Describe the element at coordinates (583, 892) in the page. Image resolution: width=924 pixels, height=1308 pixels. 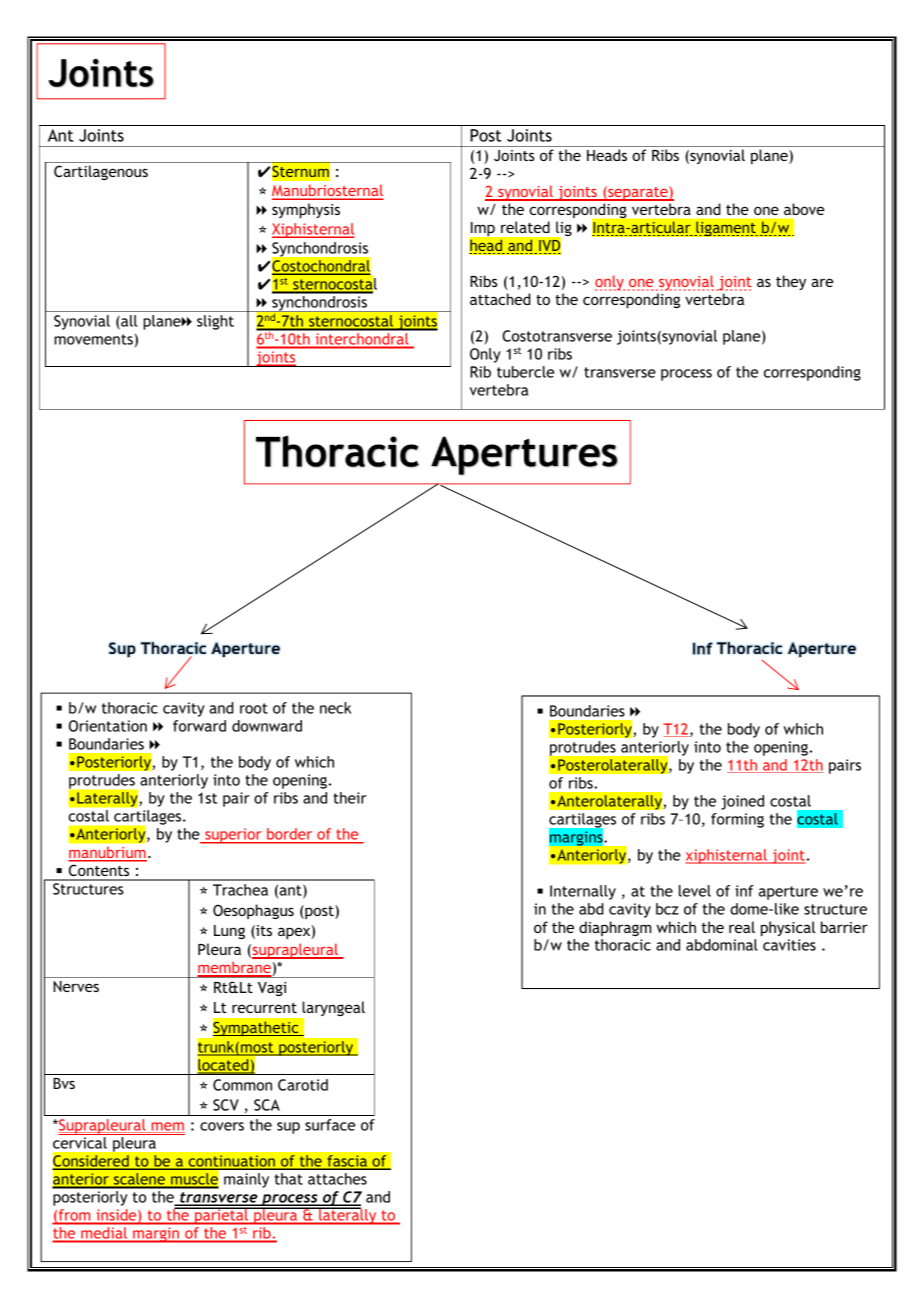
I see `Internally` at that location.
